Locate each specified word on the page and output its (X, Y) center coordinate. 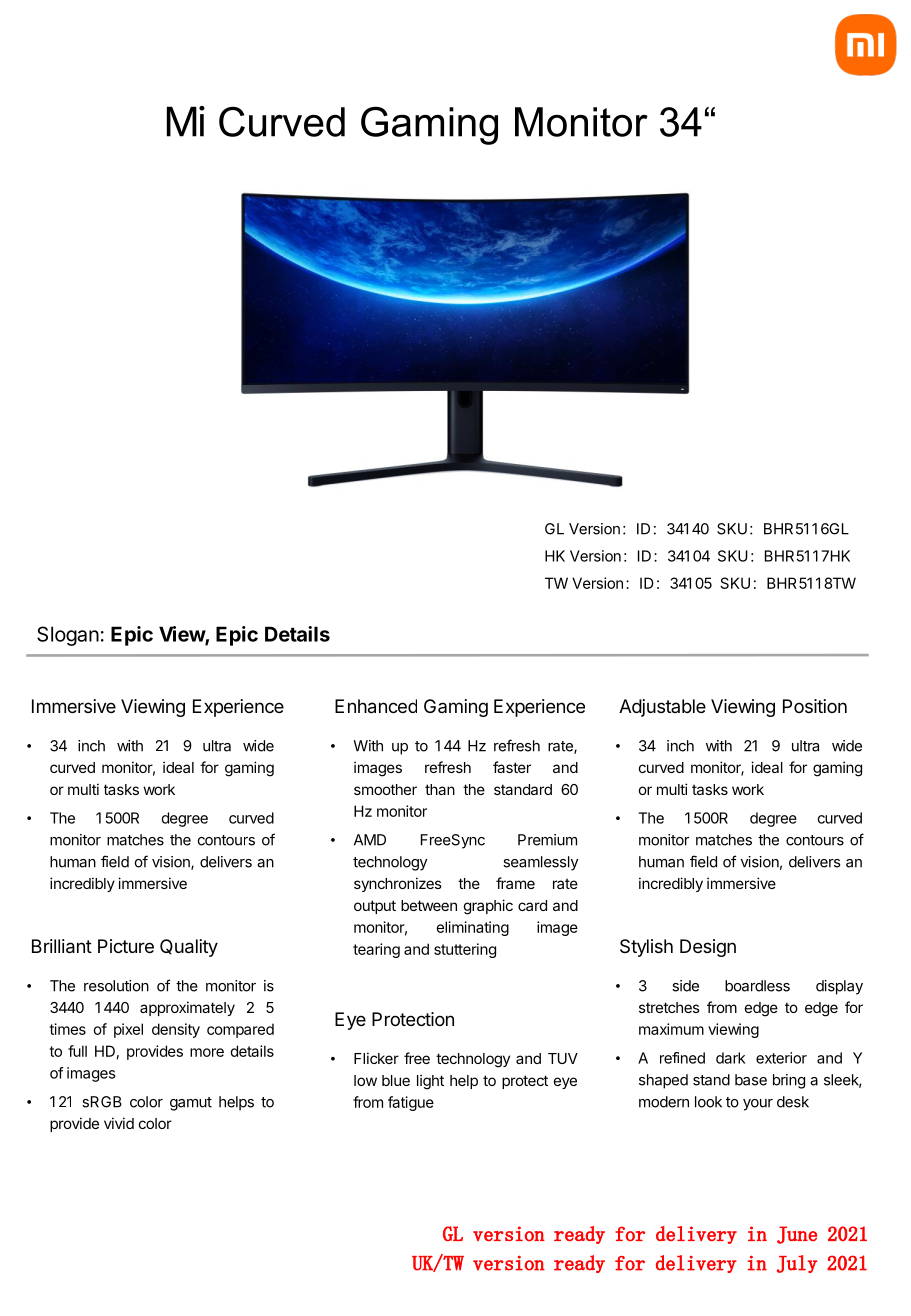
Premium (547, 840)
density (176, 1030)
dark (731, 1058)
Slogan (68, 636)
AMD (370, 840)
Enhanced (376, 706)
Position (815, 706)
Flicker (376, 1058)
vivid (119, 1123)
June (797, 1235)
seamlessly (540, 863)
